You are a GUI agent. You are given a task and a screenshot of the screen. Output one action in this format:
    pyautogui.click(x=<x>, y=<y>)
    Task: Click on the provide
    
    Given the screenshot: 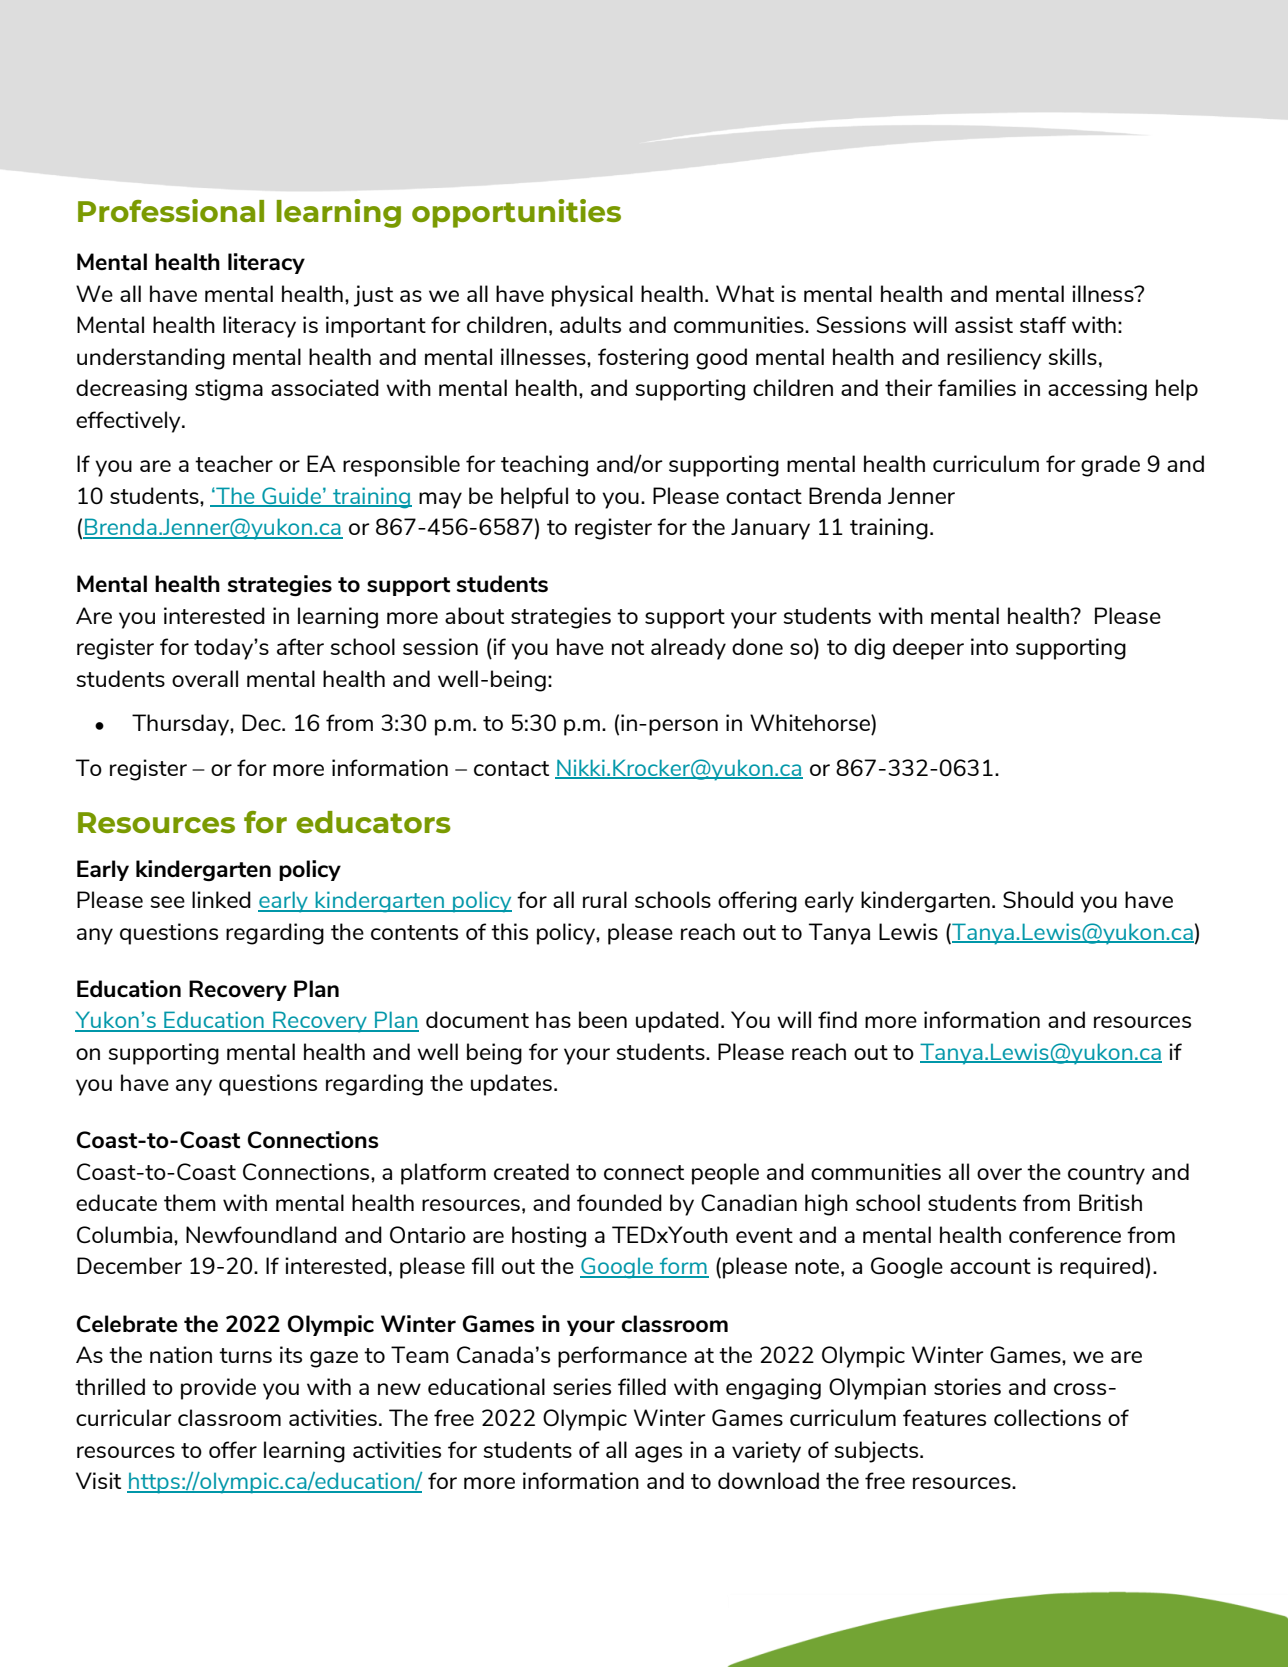 What is the action you would take?
    pyautogui.click(x=218, y=1389)
